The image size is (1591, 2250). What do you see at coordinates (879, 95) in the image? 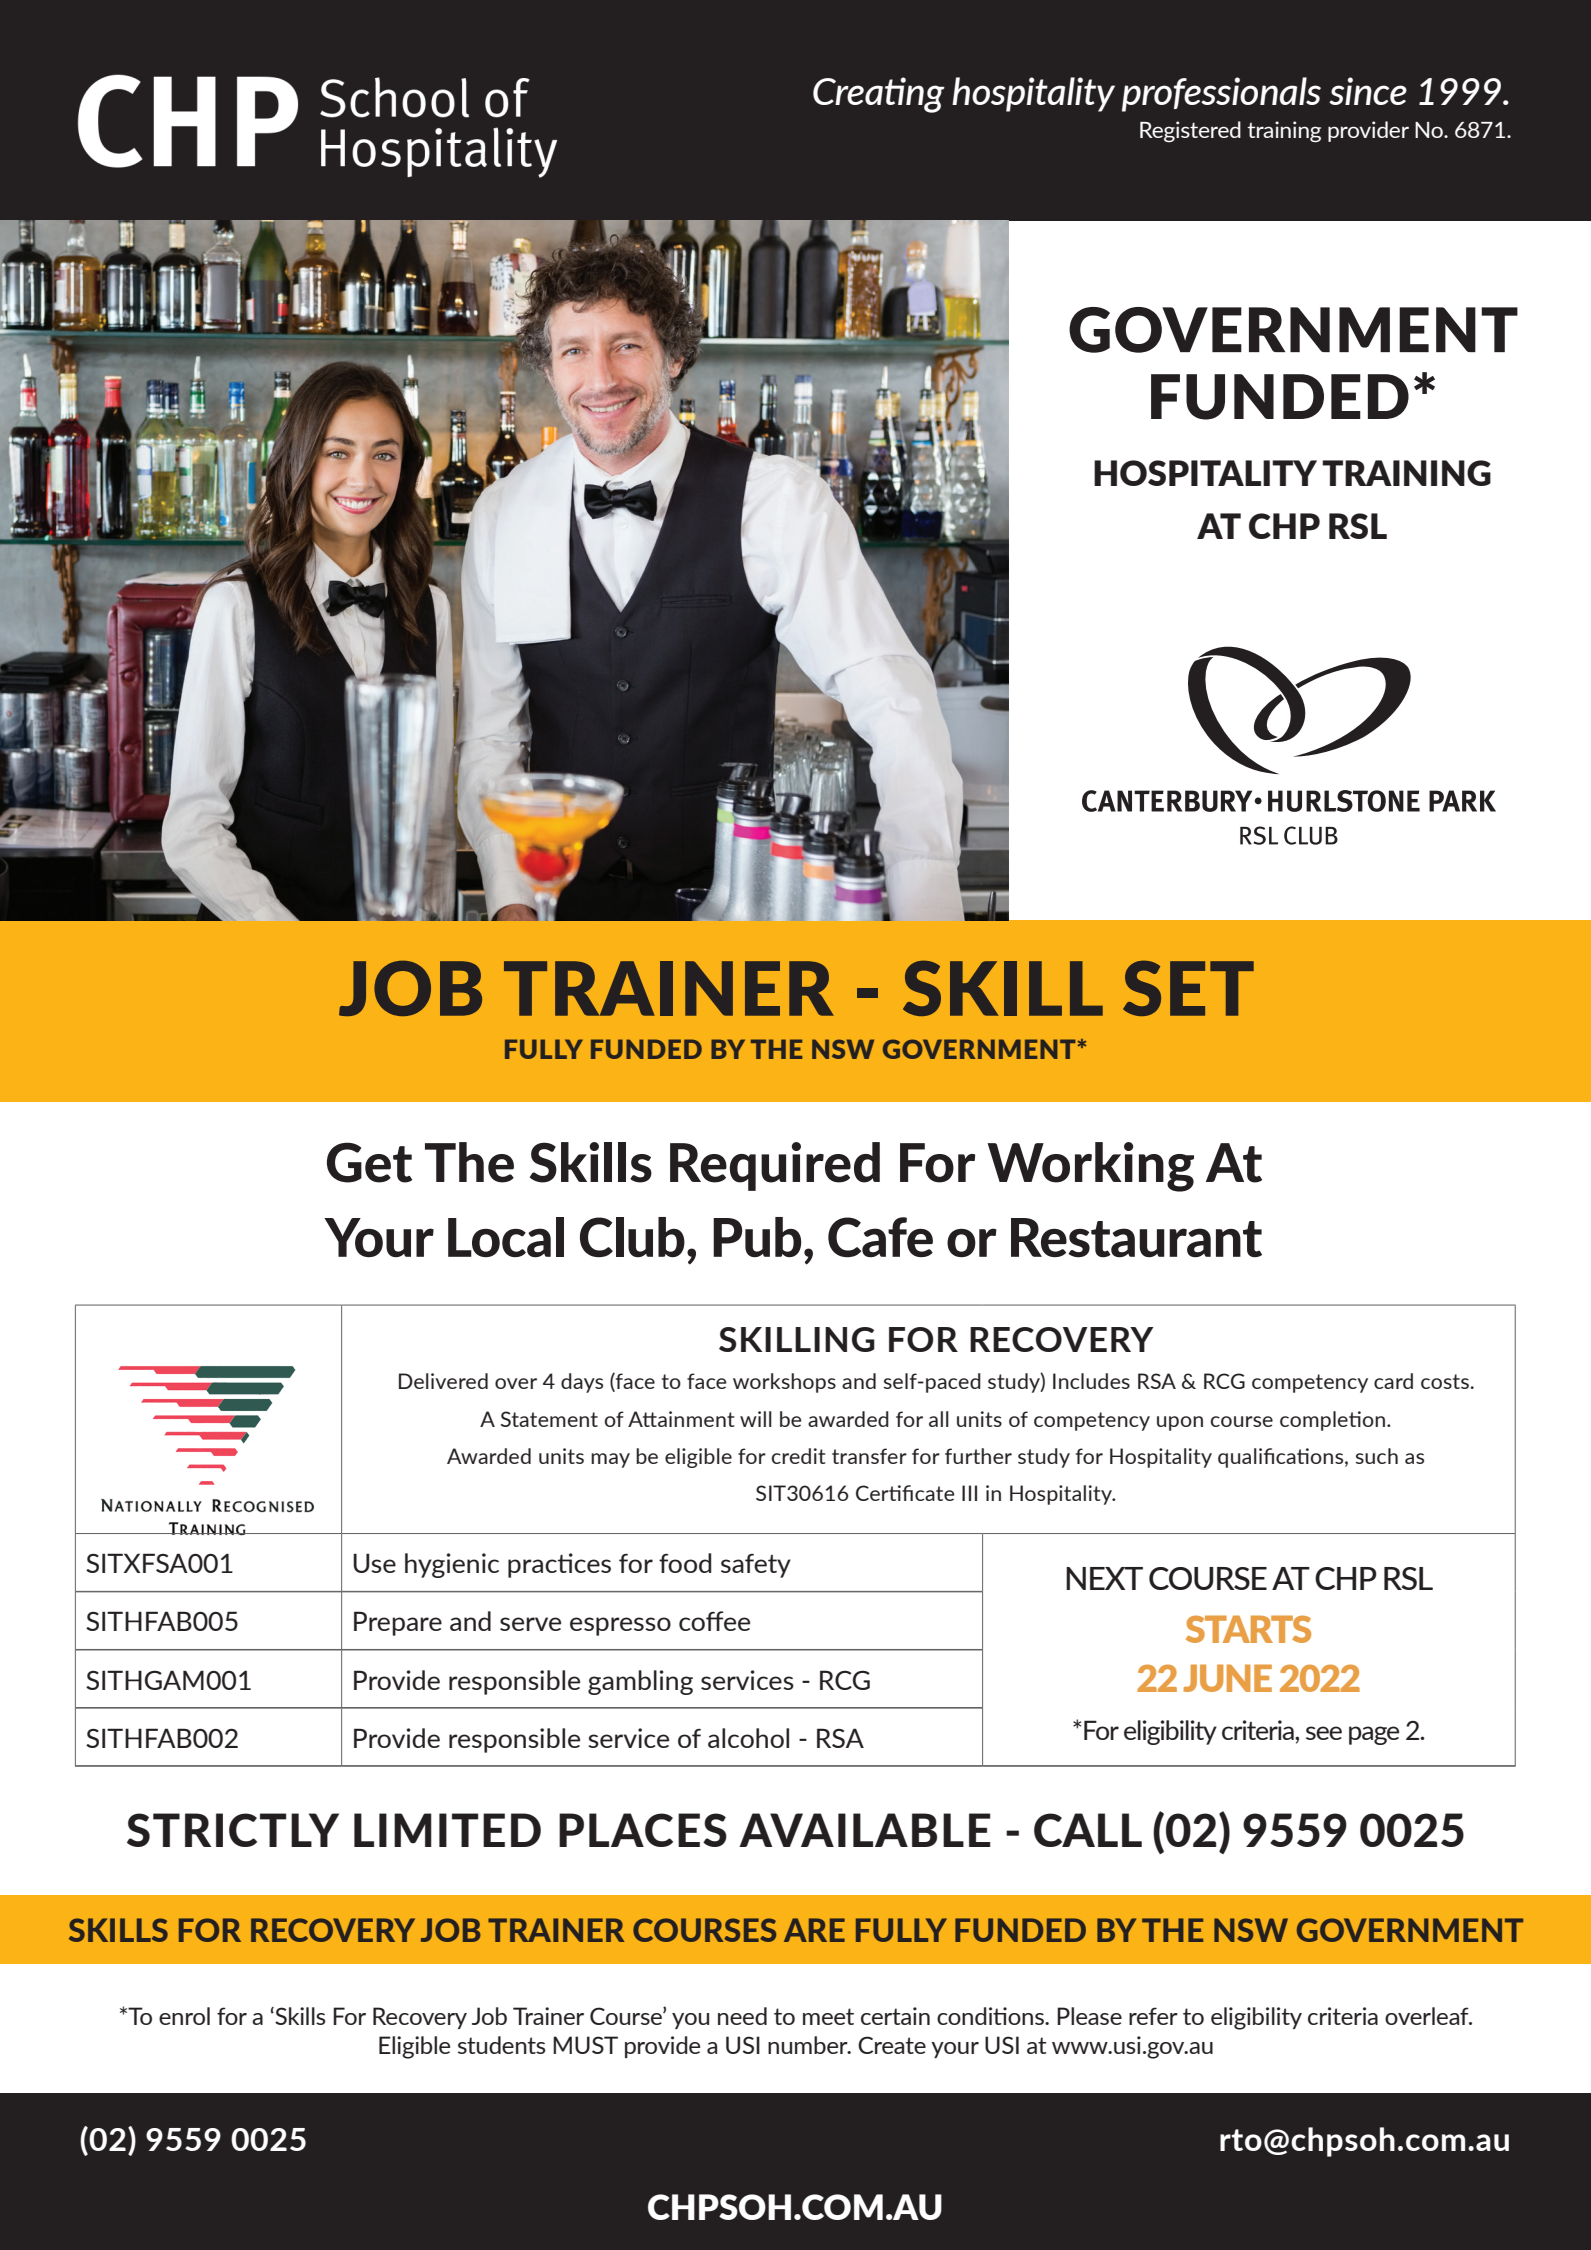
I see `Creating` at bounding box center [879, 95].
